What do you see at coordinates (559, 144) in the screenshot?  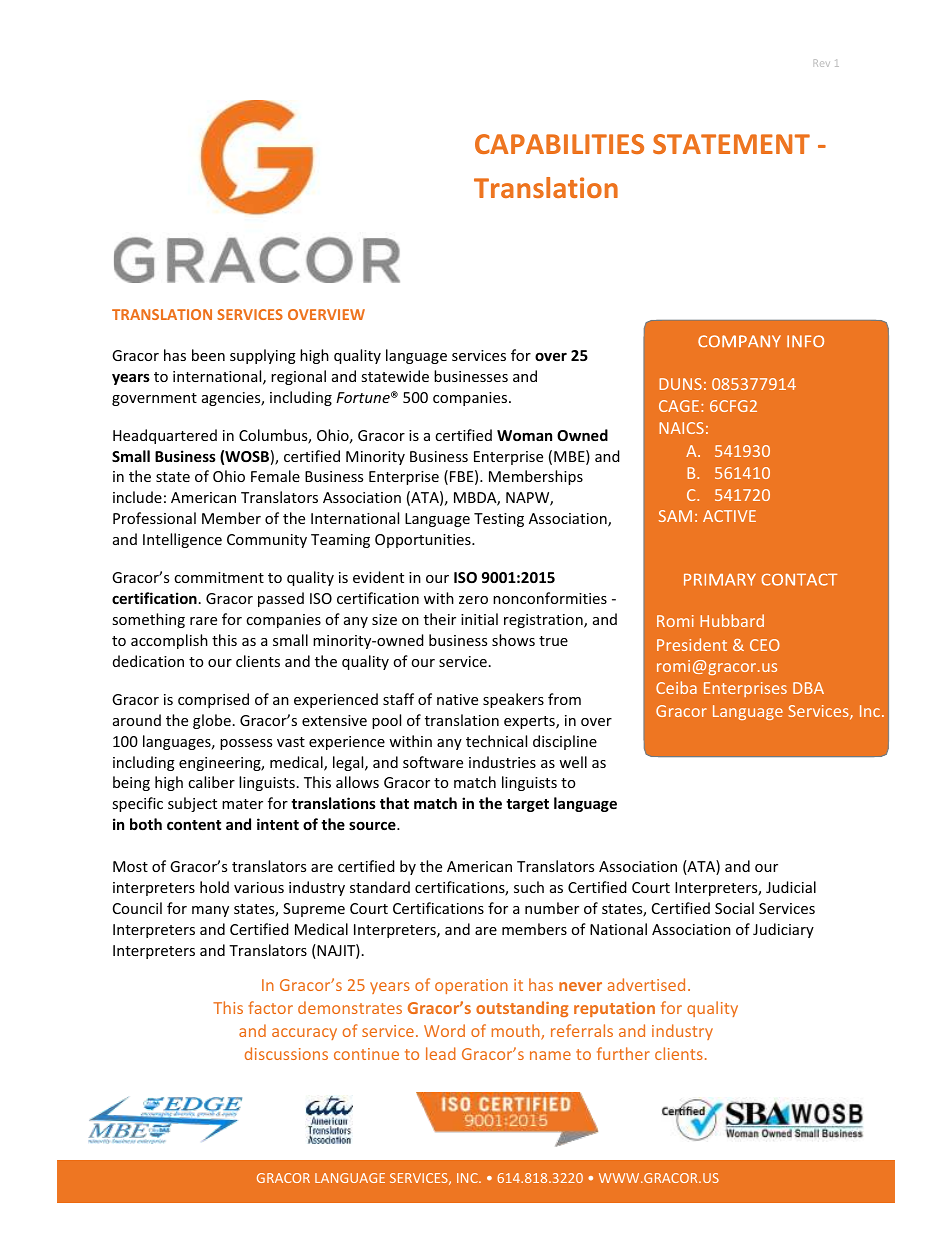 I see `CAPABILITIES` at bounding box center [559, 144].
